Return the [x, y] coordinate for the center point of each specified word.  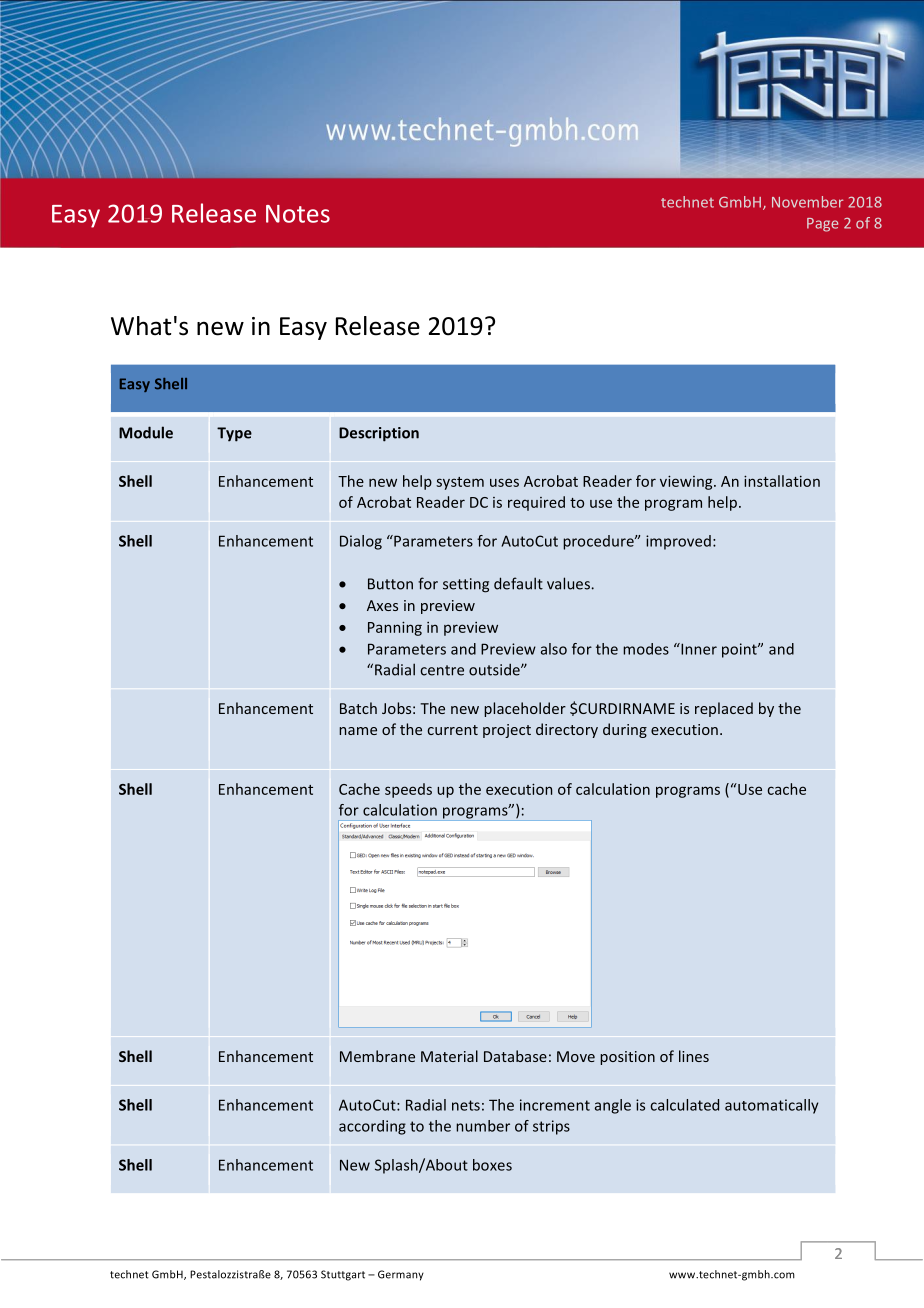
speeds [408, 790]
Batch [358, 708]
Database [515, 1056]
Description [379, 434]
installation [782, 481]
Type [234, 434]
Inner [698, 649]
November [807, 202]
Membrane [377, 1056]
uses [504, 482]
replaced [724, 709]
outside [495, 669]
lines [694, 1056]
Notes [298, 214]
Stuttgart [343, 1275]
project [507, 731]
